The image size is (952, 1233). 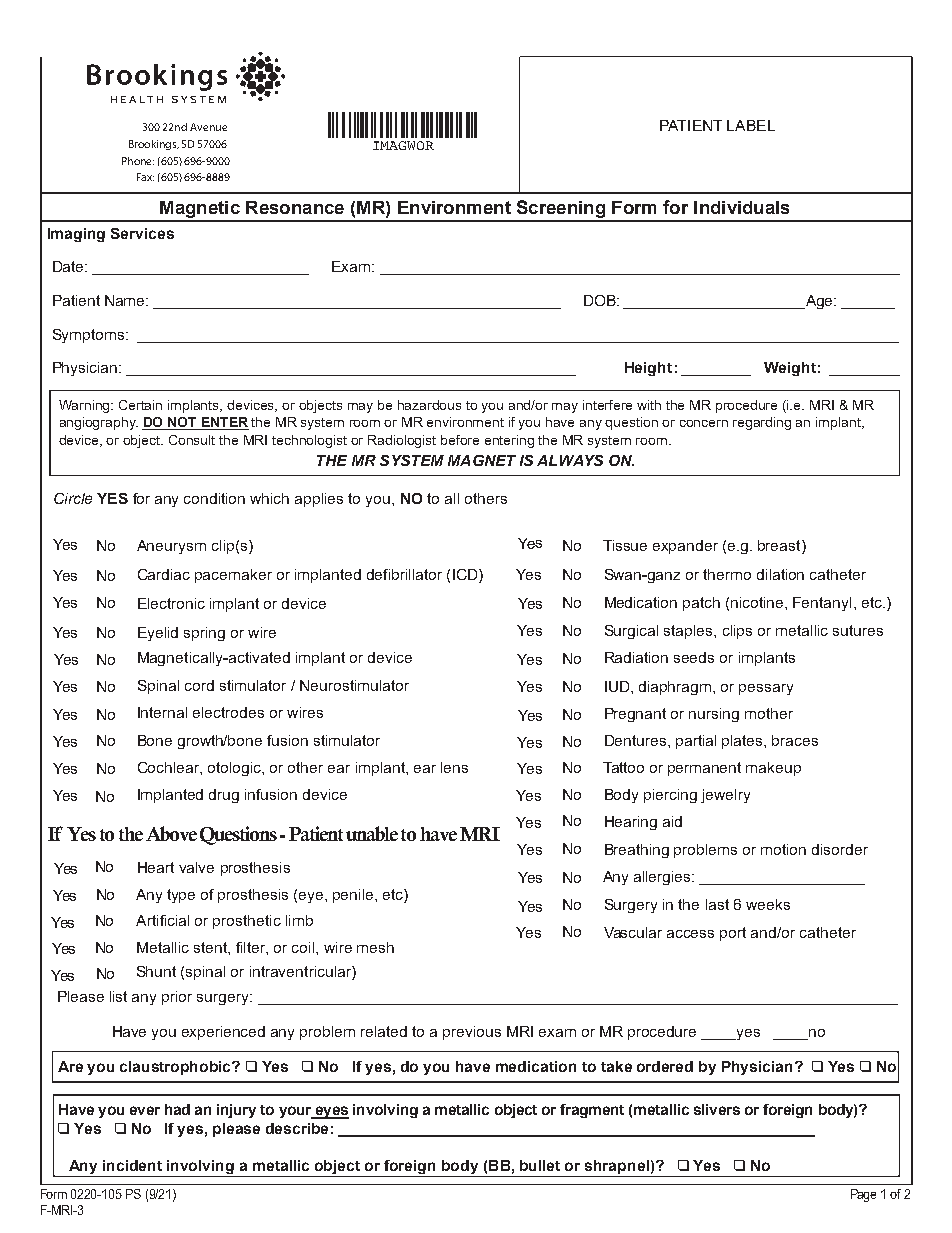 I want to click on slivers, so click(x=717, y=1109).
